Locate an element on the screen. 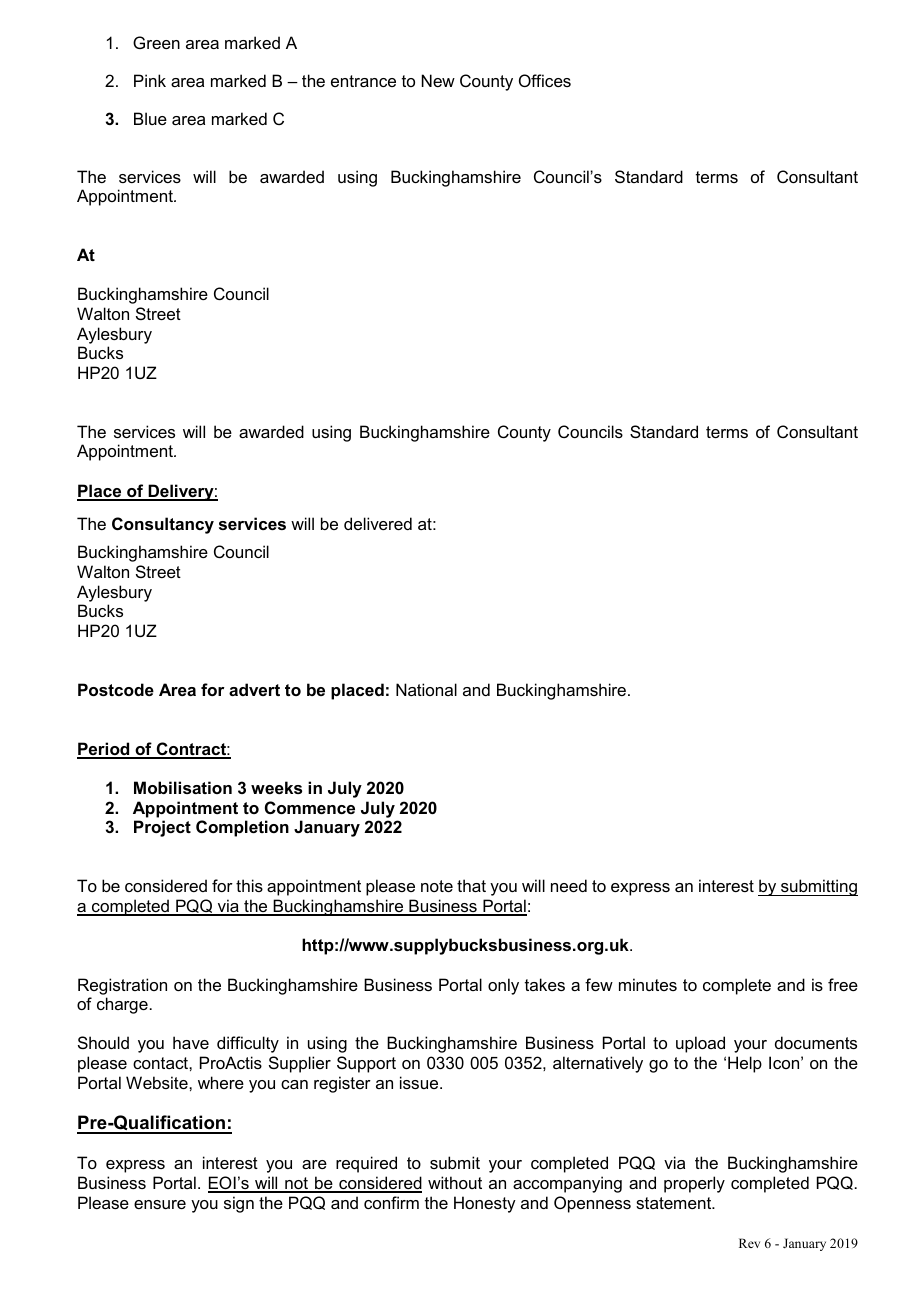  Offices is located at coordinates (545, 80).
